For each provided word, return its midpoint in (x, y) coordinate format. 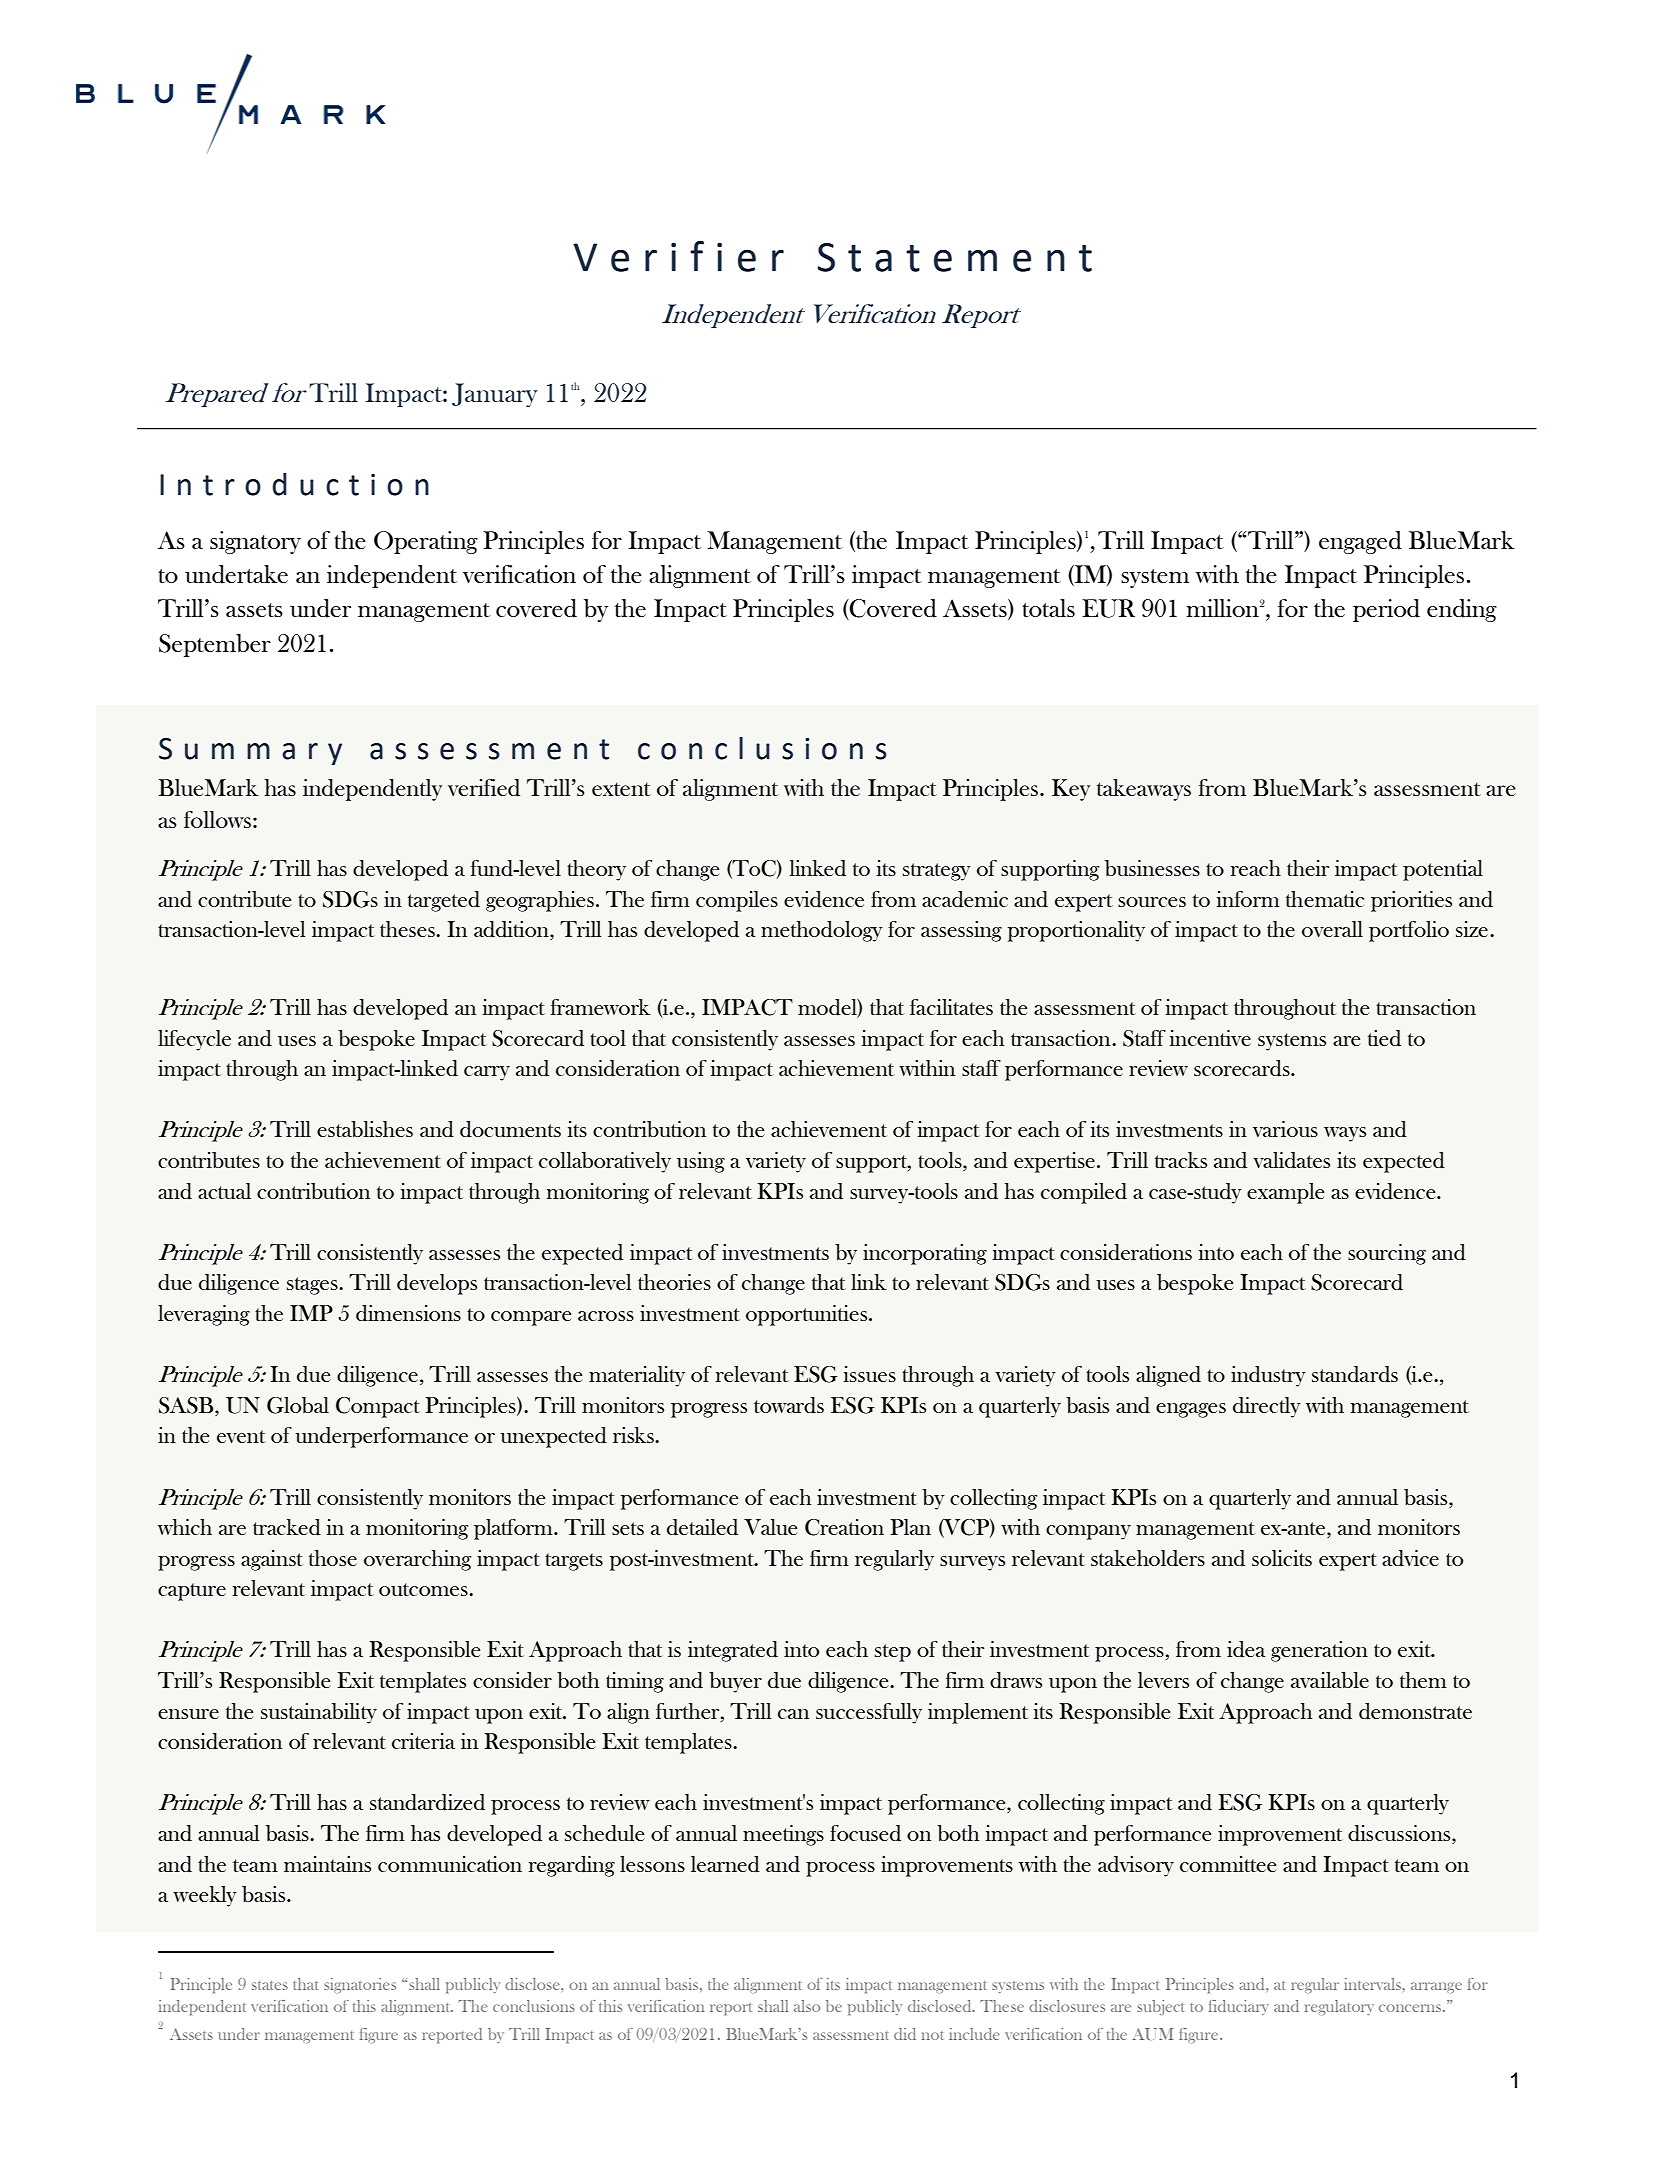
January (495, 395)
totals (1048, 608)
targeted (444, 901)
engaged (1360, 542)
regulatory (1339, 2007)
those (333, 1558)
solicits (1282, 1558)
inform (1248, 899)
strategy (937, 872)
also (807, 2006)
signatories (360, 1985)
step (893, 1653)
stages (313, 1286)
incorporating (925, 1254)
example (1285, 1193)
